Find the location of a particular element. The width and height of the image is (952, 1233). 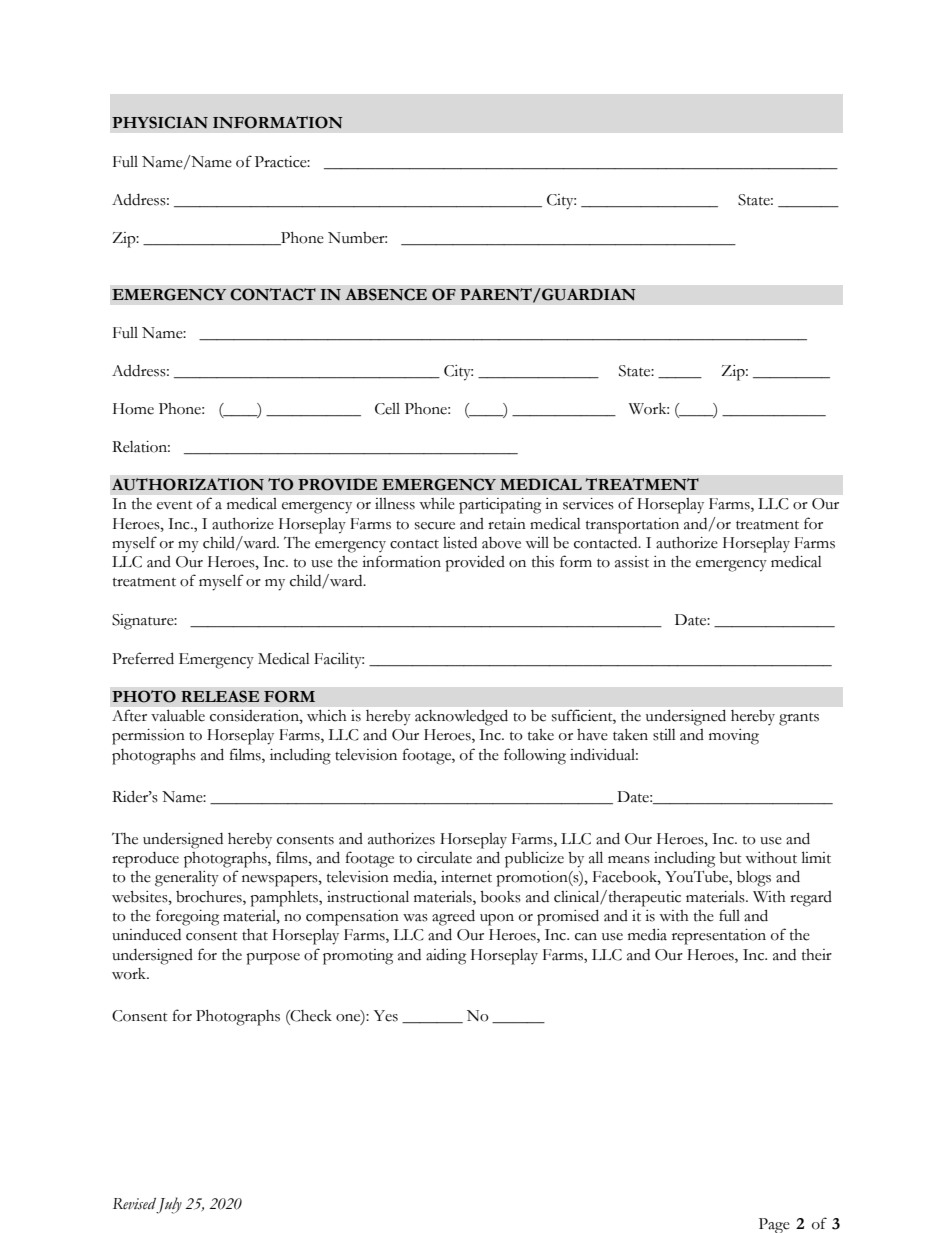

representation is located at coordinates (719, 937).
